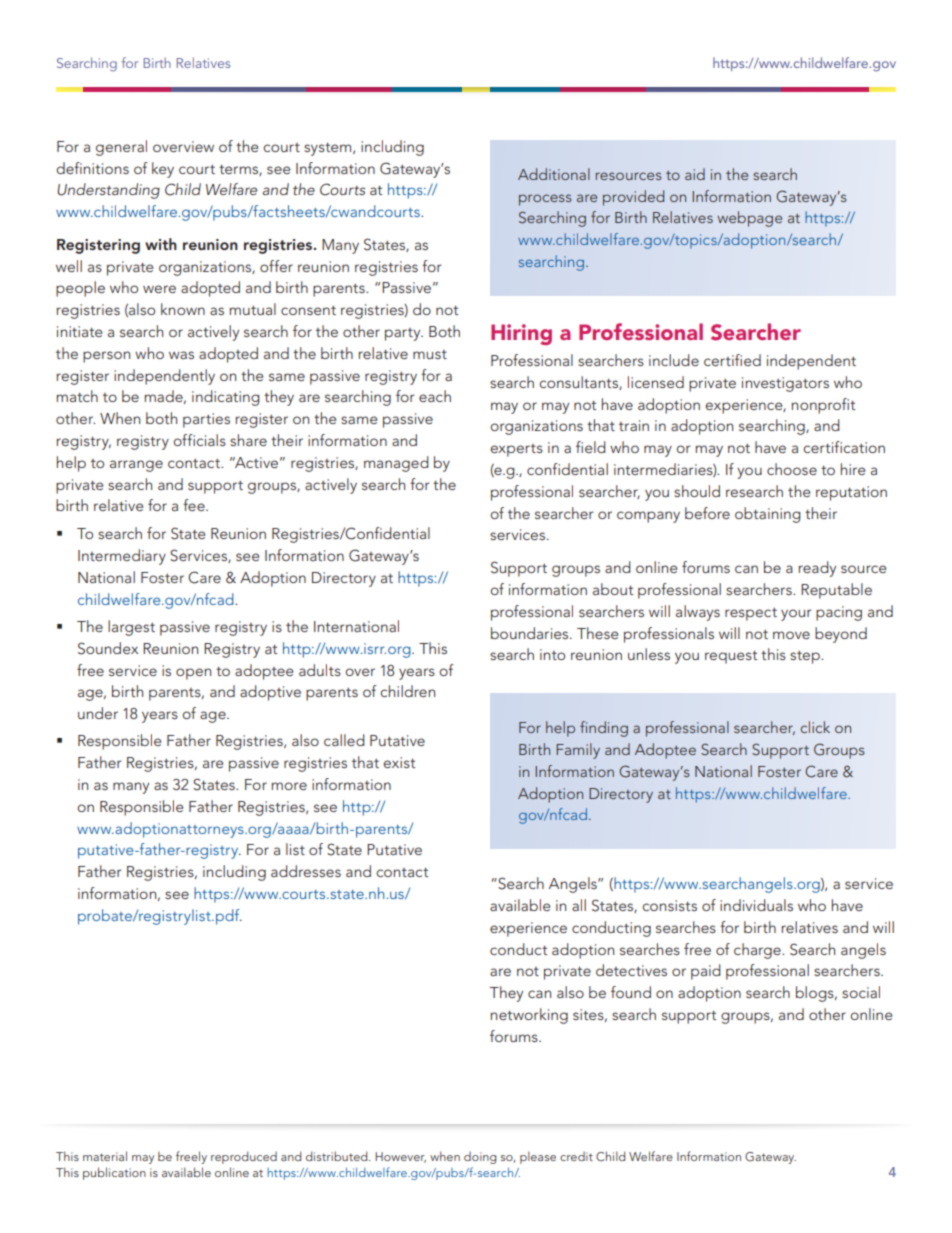 The image size is (952, 1233). What do you see at coordinates (576, 1156) in the screenshot?
I see `credit` at bounding box center [576, 1156].
